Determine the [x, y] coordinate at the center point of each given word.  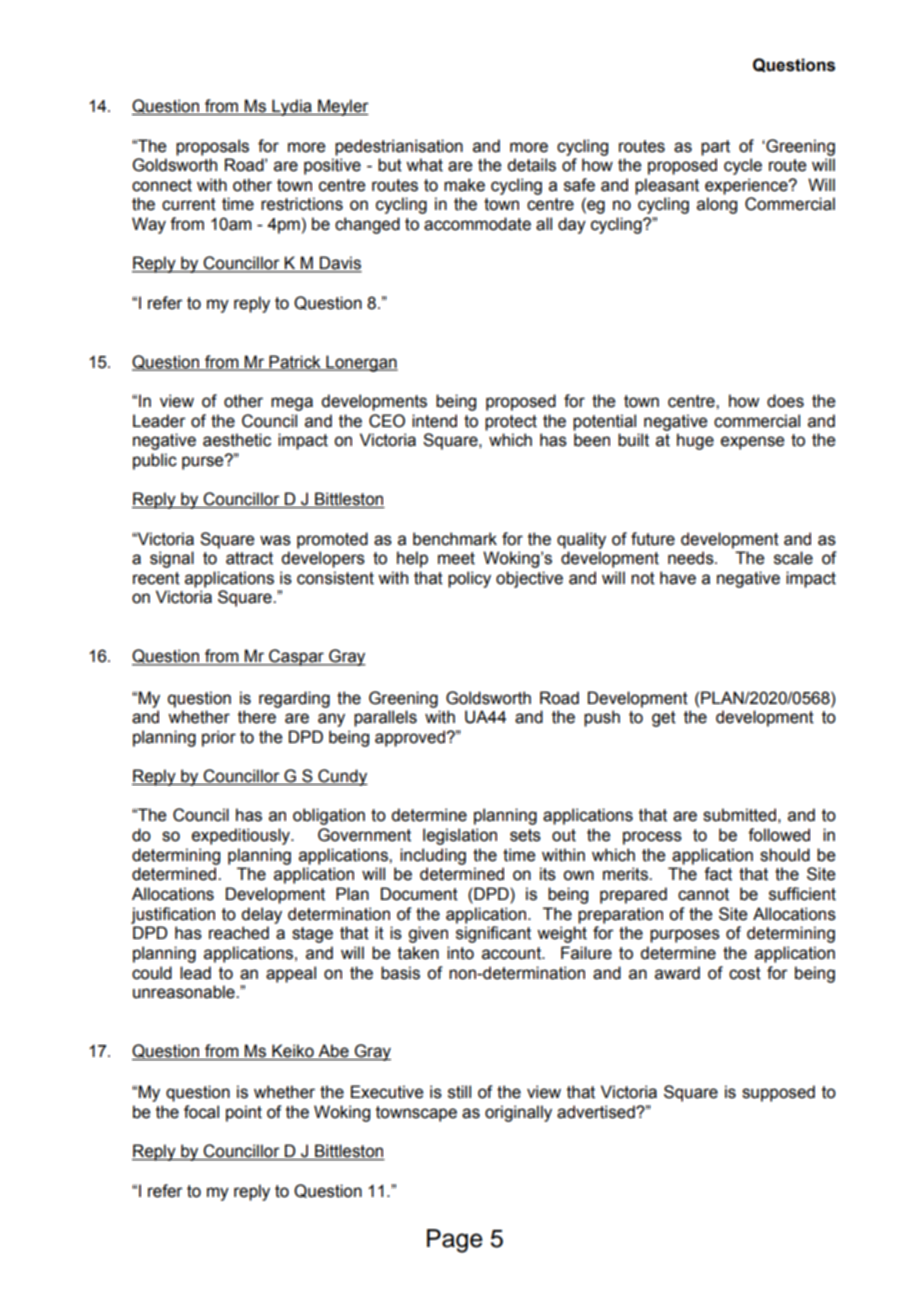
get [664, 719]
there [257, 717]
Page [455, 1241]
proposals [212, 147]
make [464, 185]
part [715, 148]
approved [411, 738]
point [244, 1113]
